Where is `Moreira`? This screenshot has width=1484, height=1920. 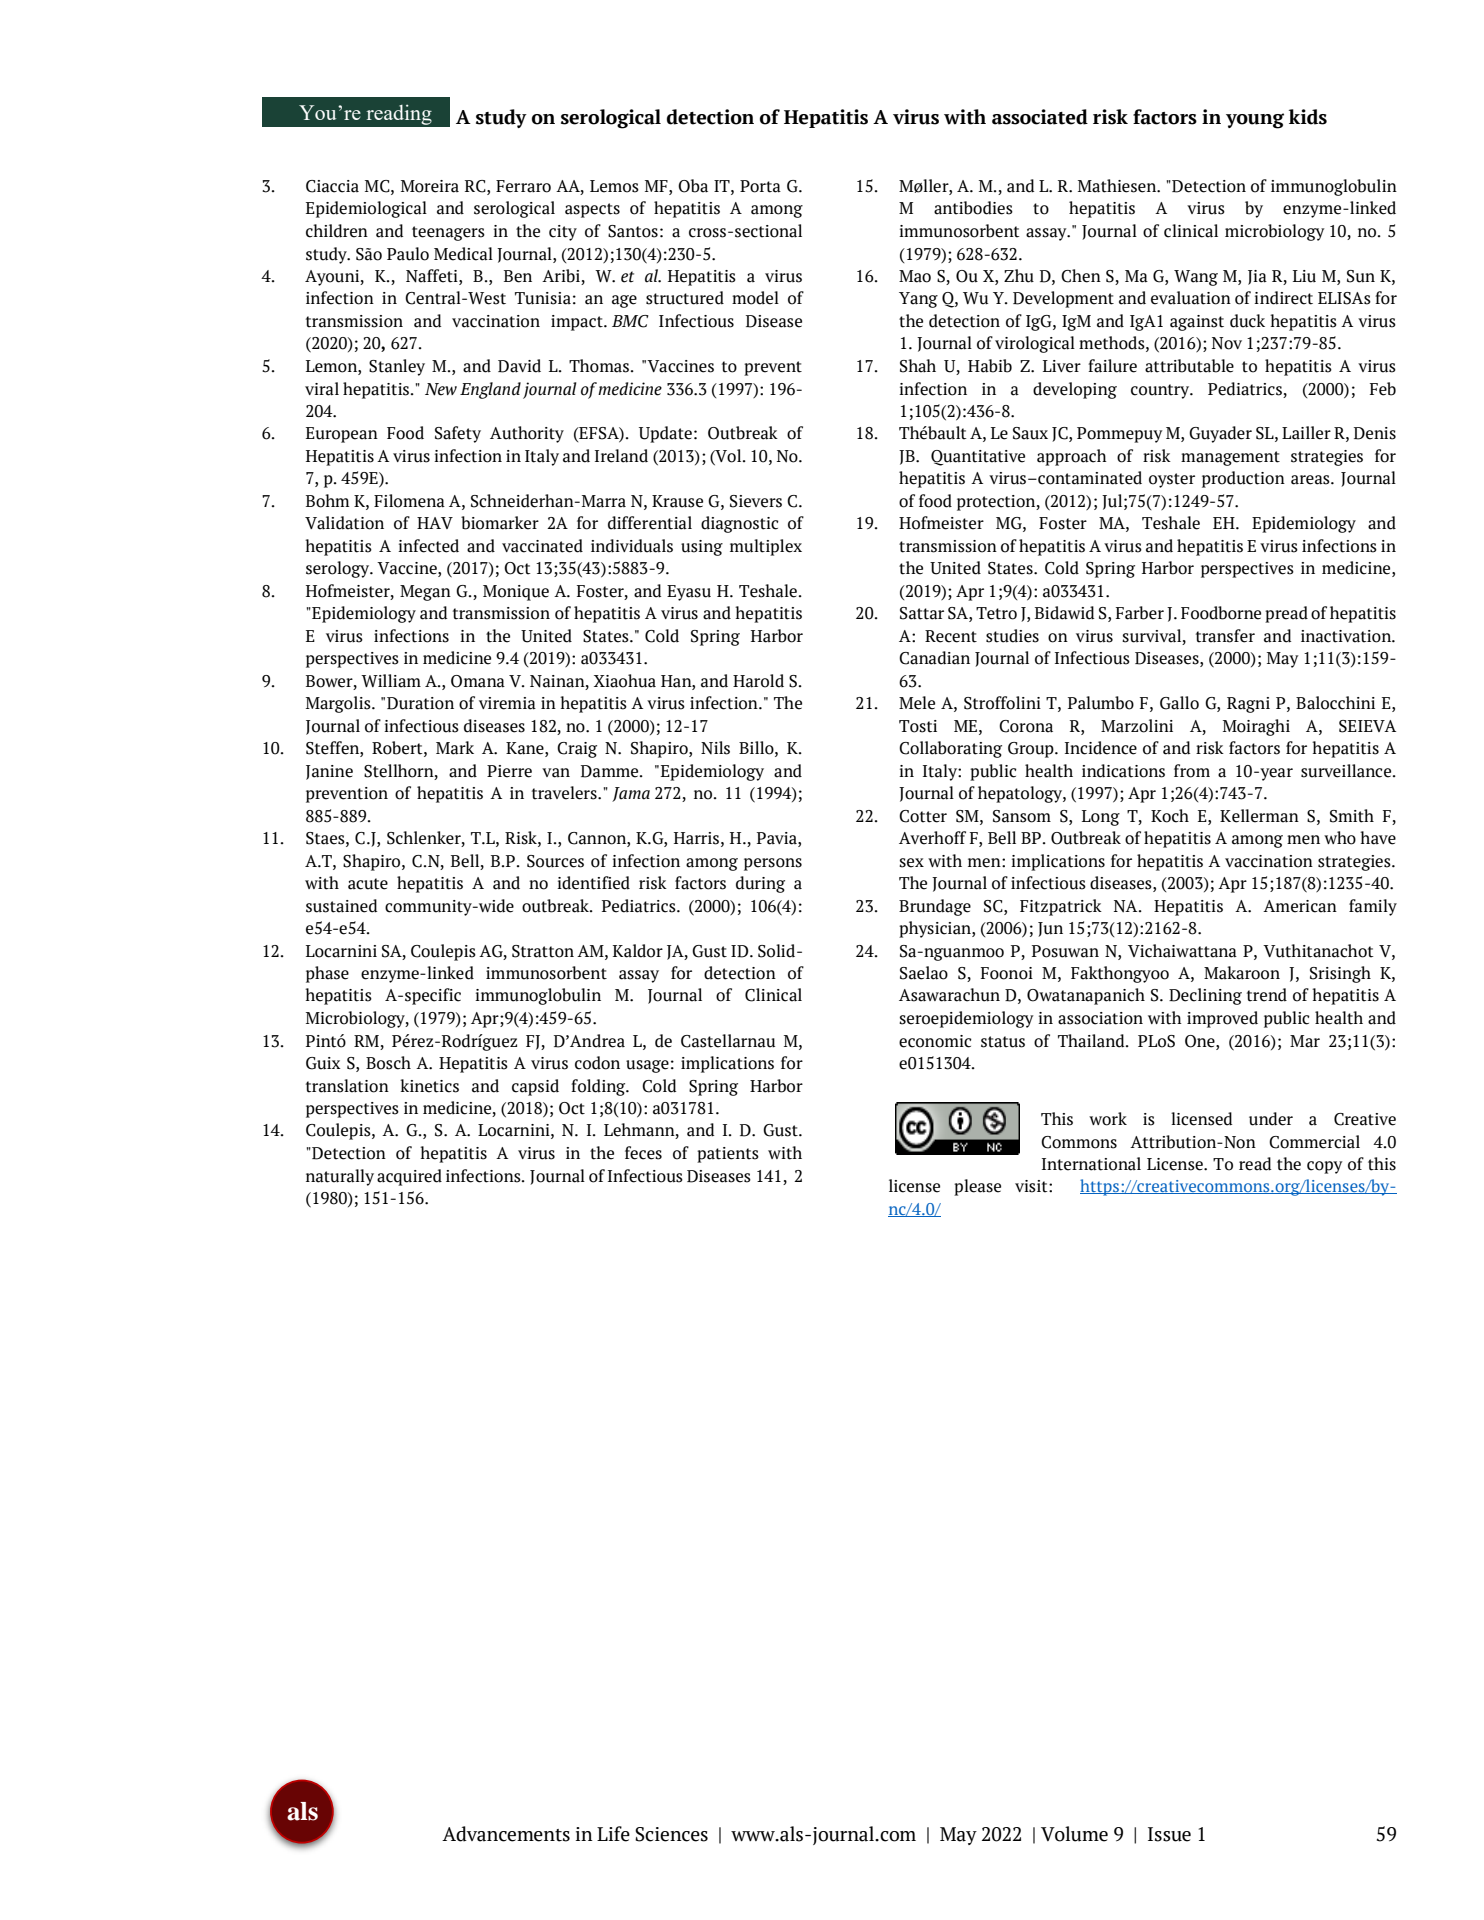
Moreira is located at coordinates (430, 186).
